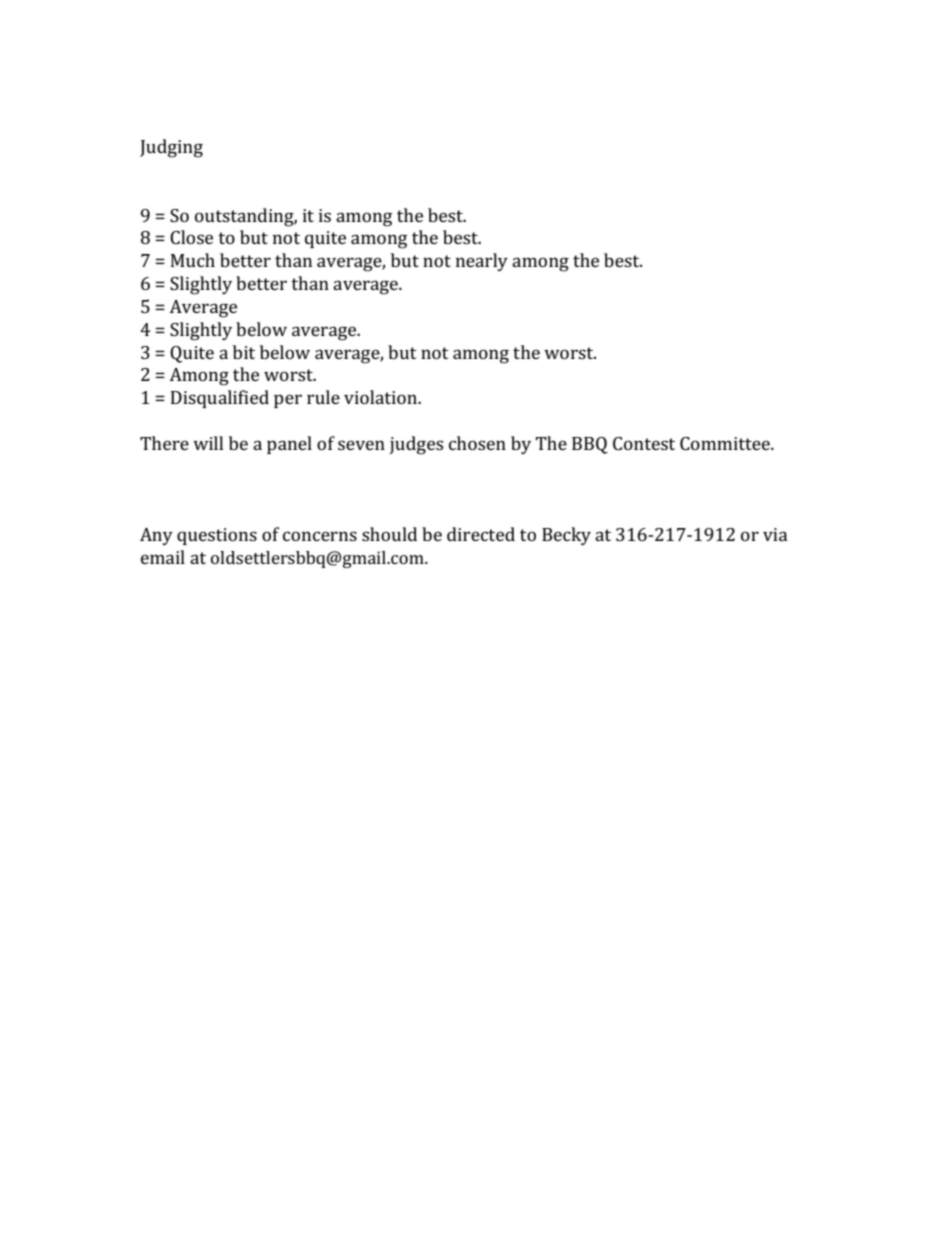 The height and width of the page is (1233, 952). What do you see at coordinates (244, 352) in the page?
I see `bit` at bounding box center [244, 352].
